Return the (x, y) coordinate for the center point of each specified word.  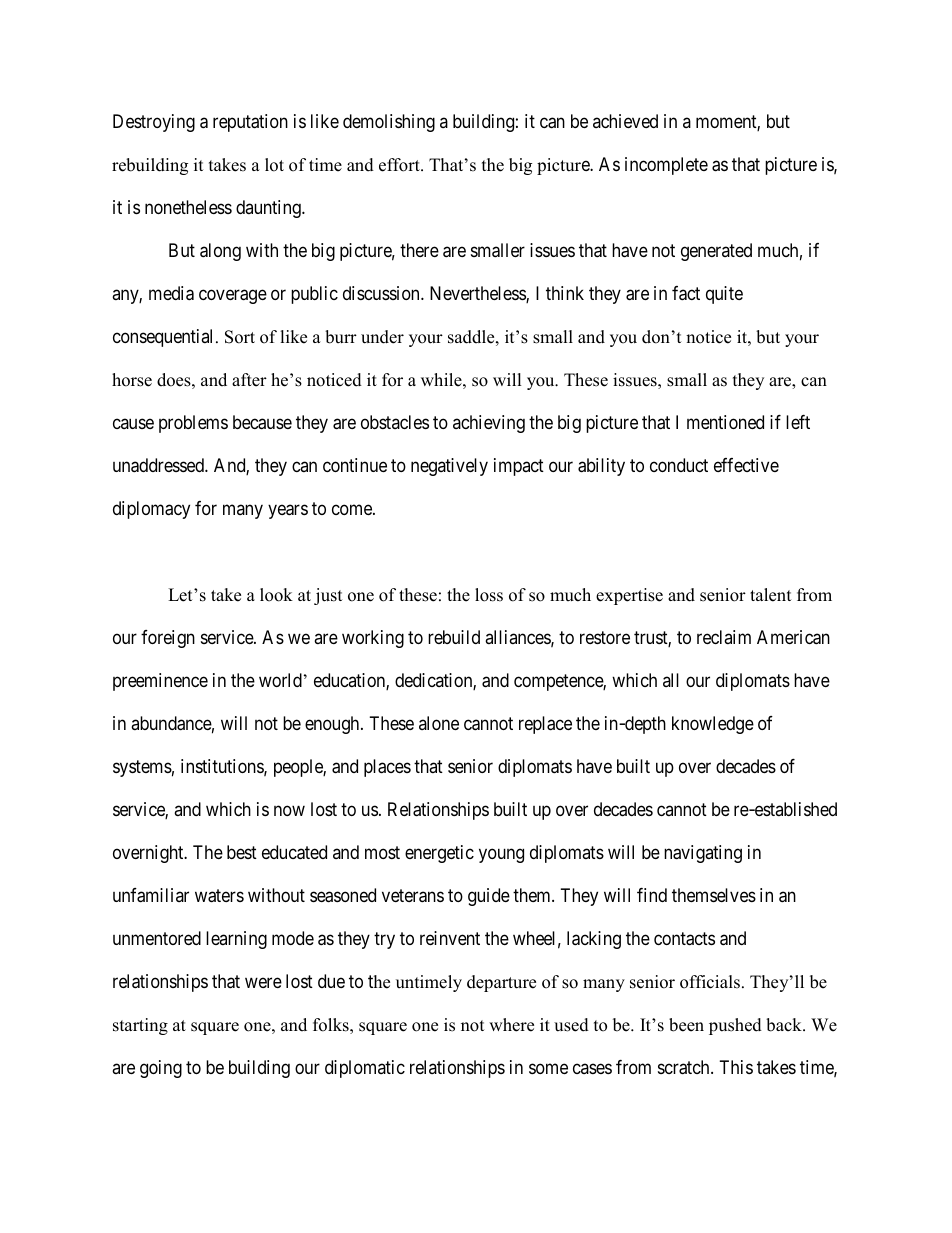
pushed (735, 1026)
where (511, 1025)
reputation (250, 123)
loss (489, 595)
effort (400, 165)
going (161, 1069)
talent (771, 595)
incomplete (666, 166)
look (276, 595)
